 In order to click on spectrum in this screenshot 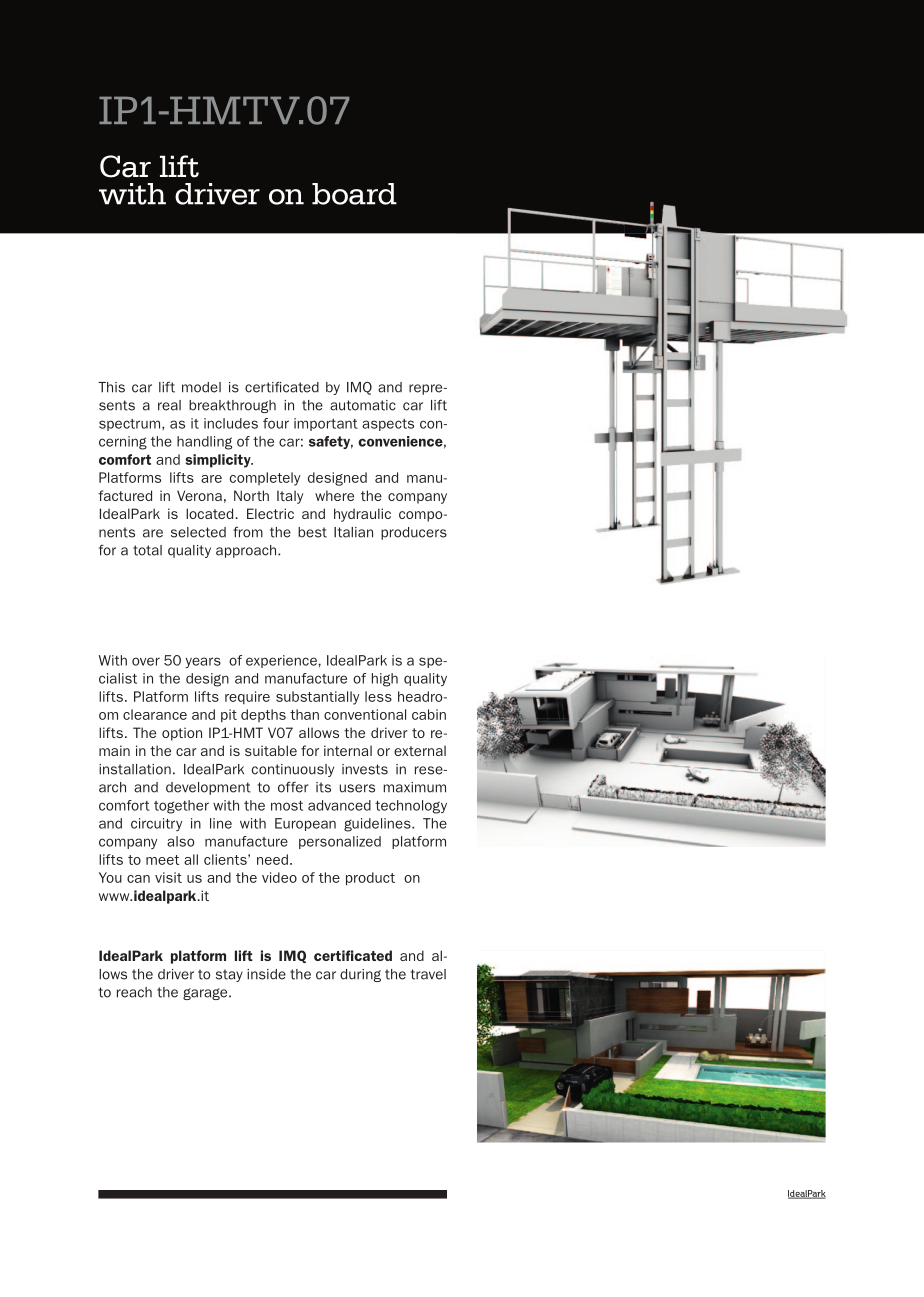, I will do `click(129, 425)`.
